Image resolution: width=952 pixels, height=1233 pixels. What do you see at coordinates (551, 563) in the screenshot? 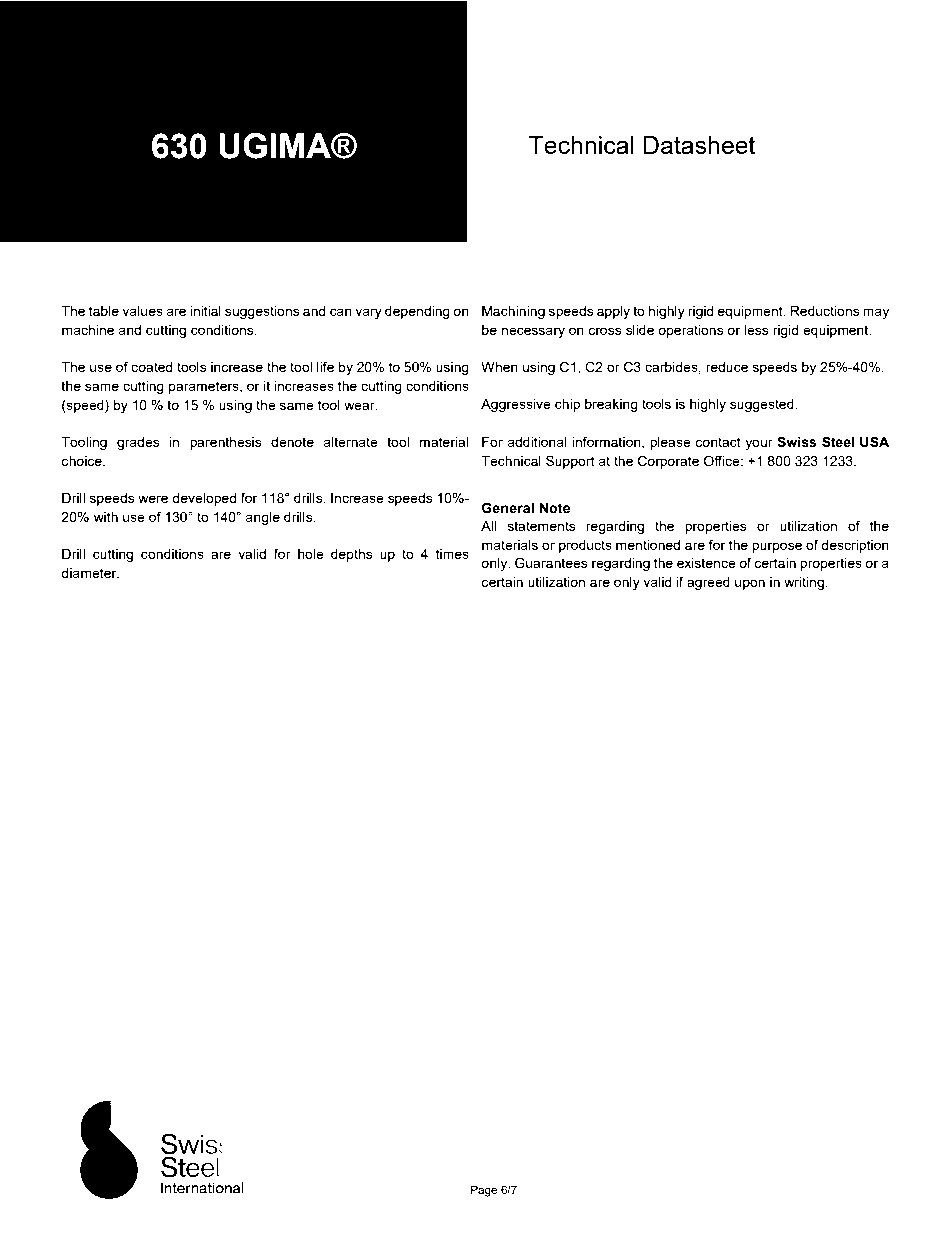
I see `Guarantees` at bounding box center [551, 563].
